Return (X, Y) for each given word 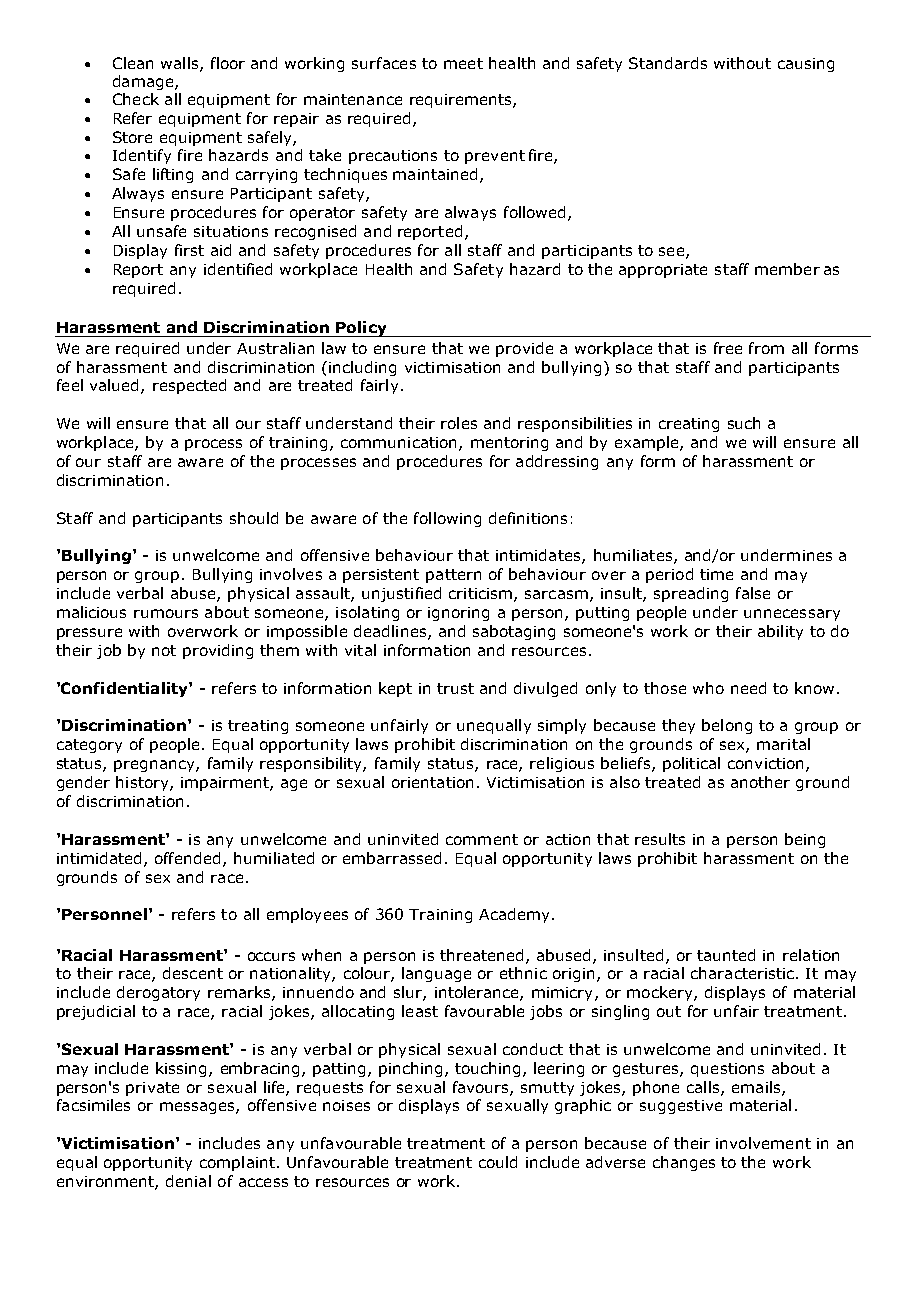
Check (136, 99)
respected (189, 386)
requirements (462, 101)
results (660, 839)
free (728, 348)
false (753, 593)
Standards (668, 63)
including (362, 368)
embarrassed (392, 858)
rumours (166, 613)
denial (188, 1181)
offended (187, 858)
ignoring (458, 614)
